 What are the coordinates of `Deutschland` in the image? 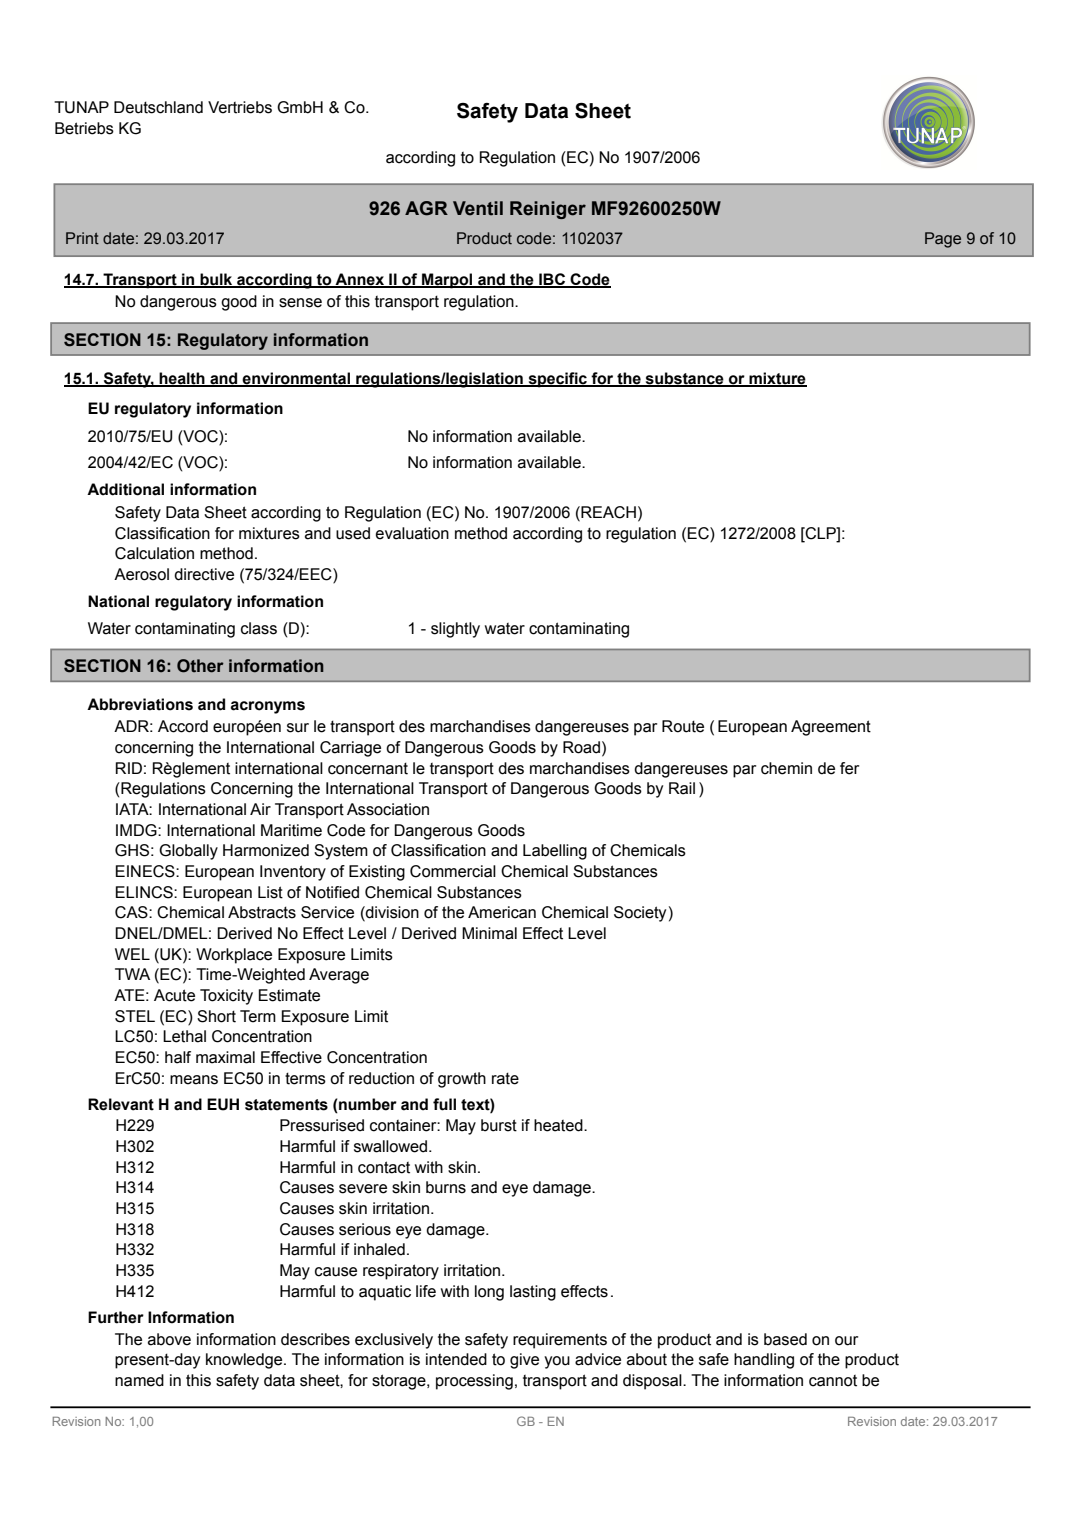 It's located at (158, 107).
